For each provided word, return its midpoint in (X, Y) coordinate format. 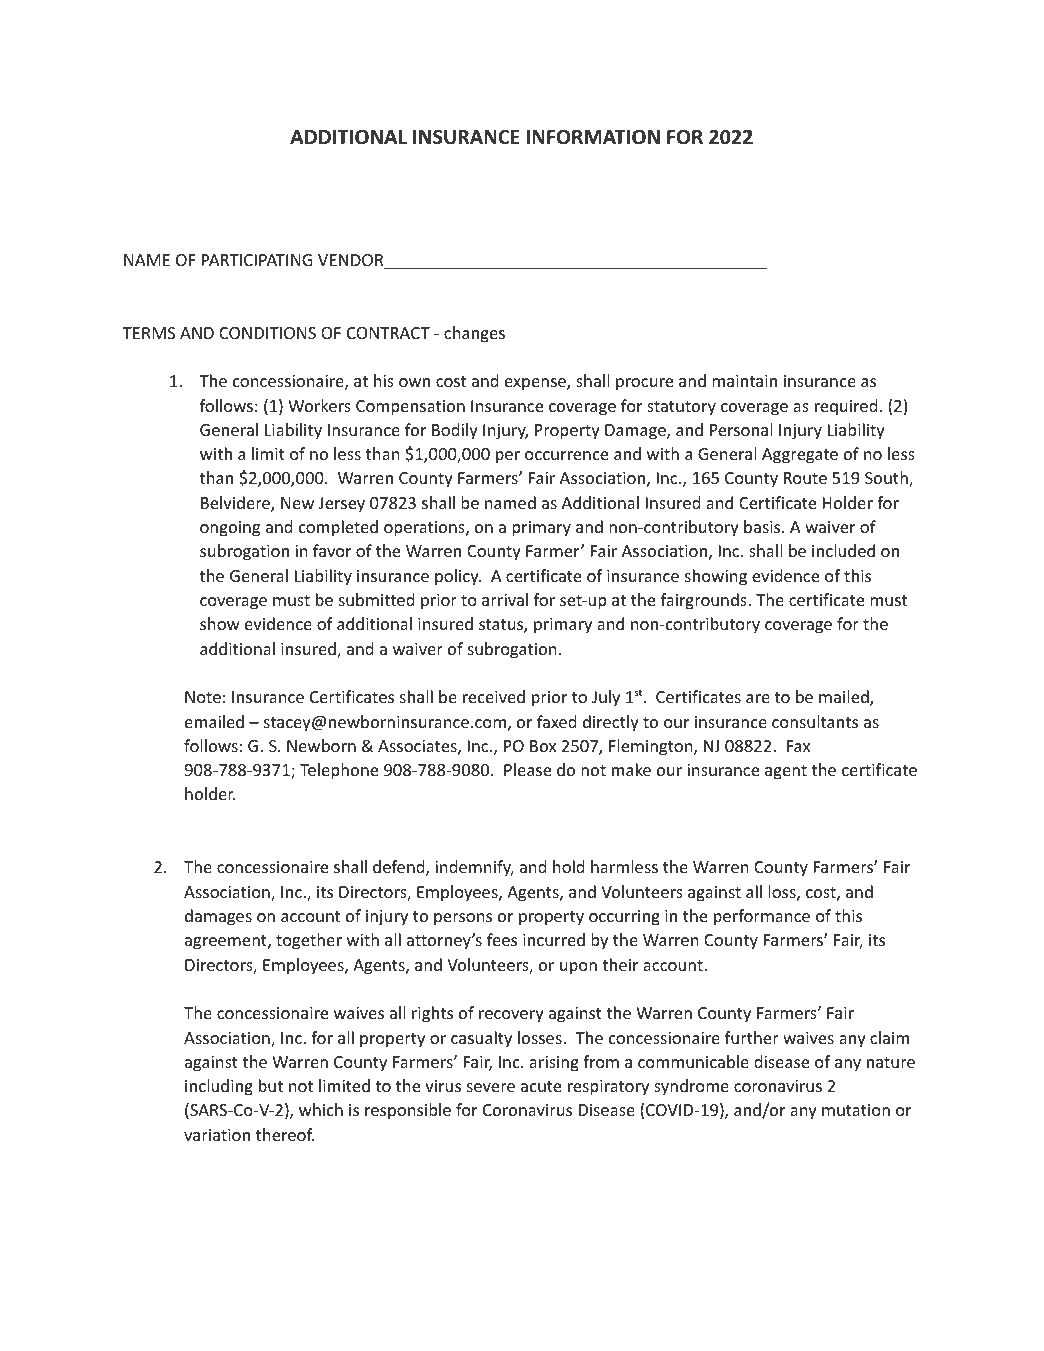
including (219, 1087)
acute (541, 1086)
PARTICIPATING (257, 260)
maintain (744, 381)
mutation (856, 1110)
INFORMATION (593, 137)
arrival (505, 599)
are (758, 698)
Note (203, 697)
